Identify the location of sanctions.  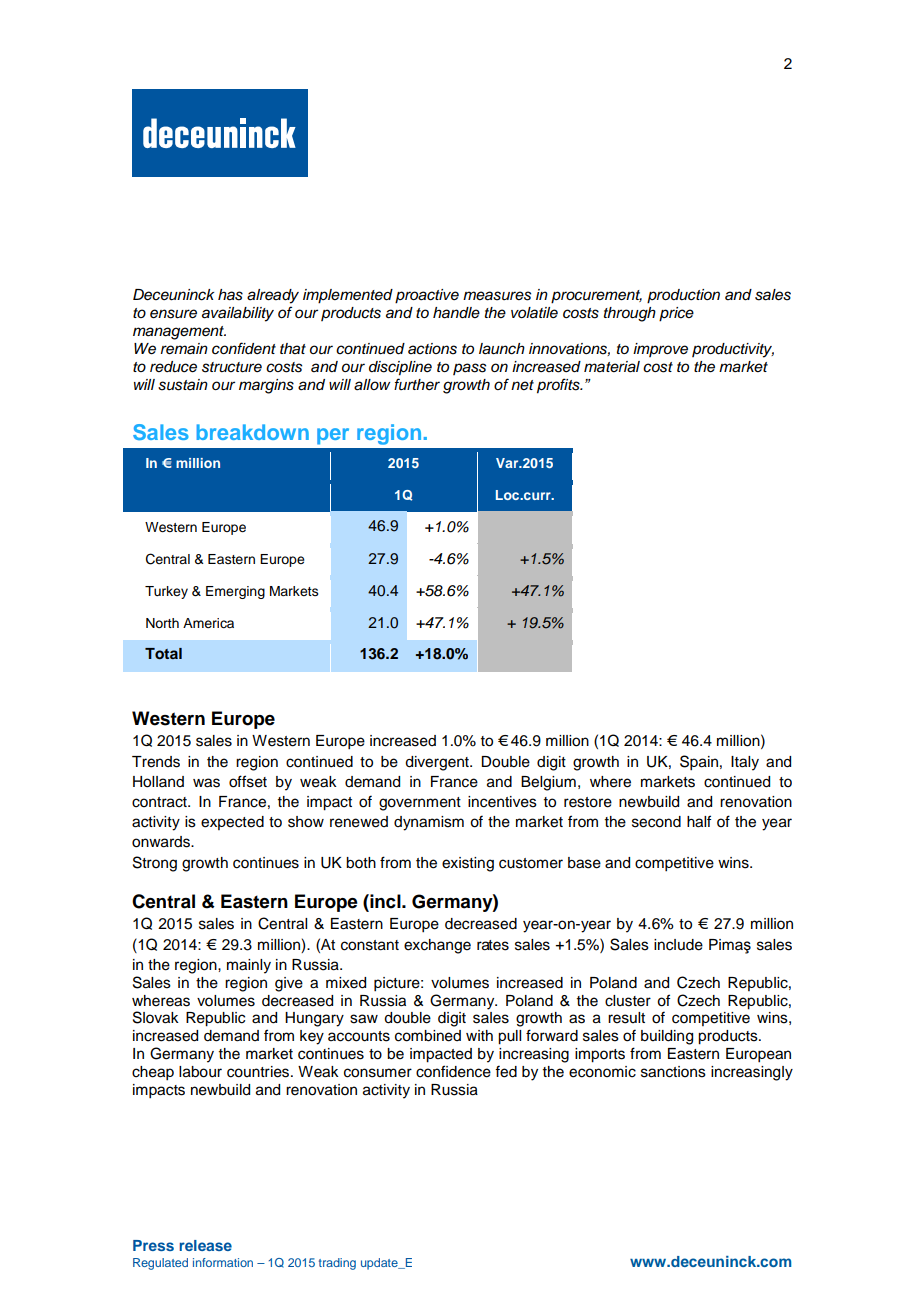
(673, 1072).
